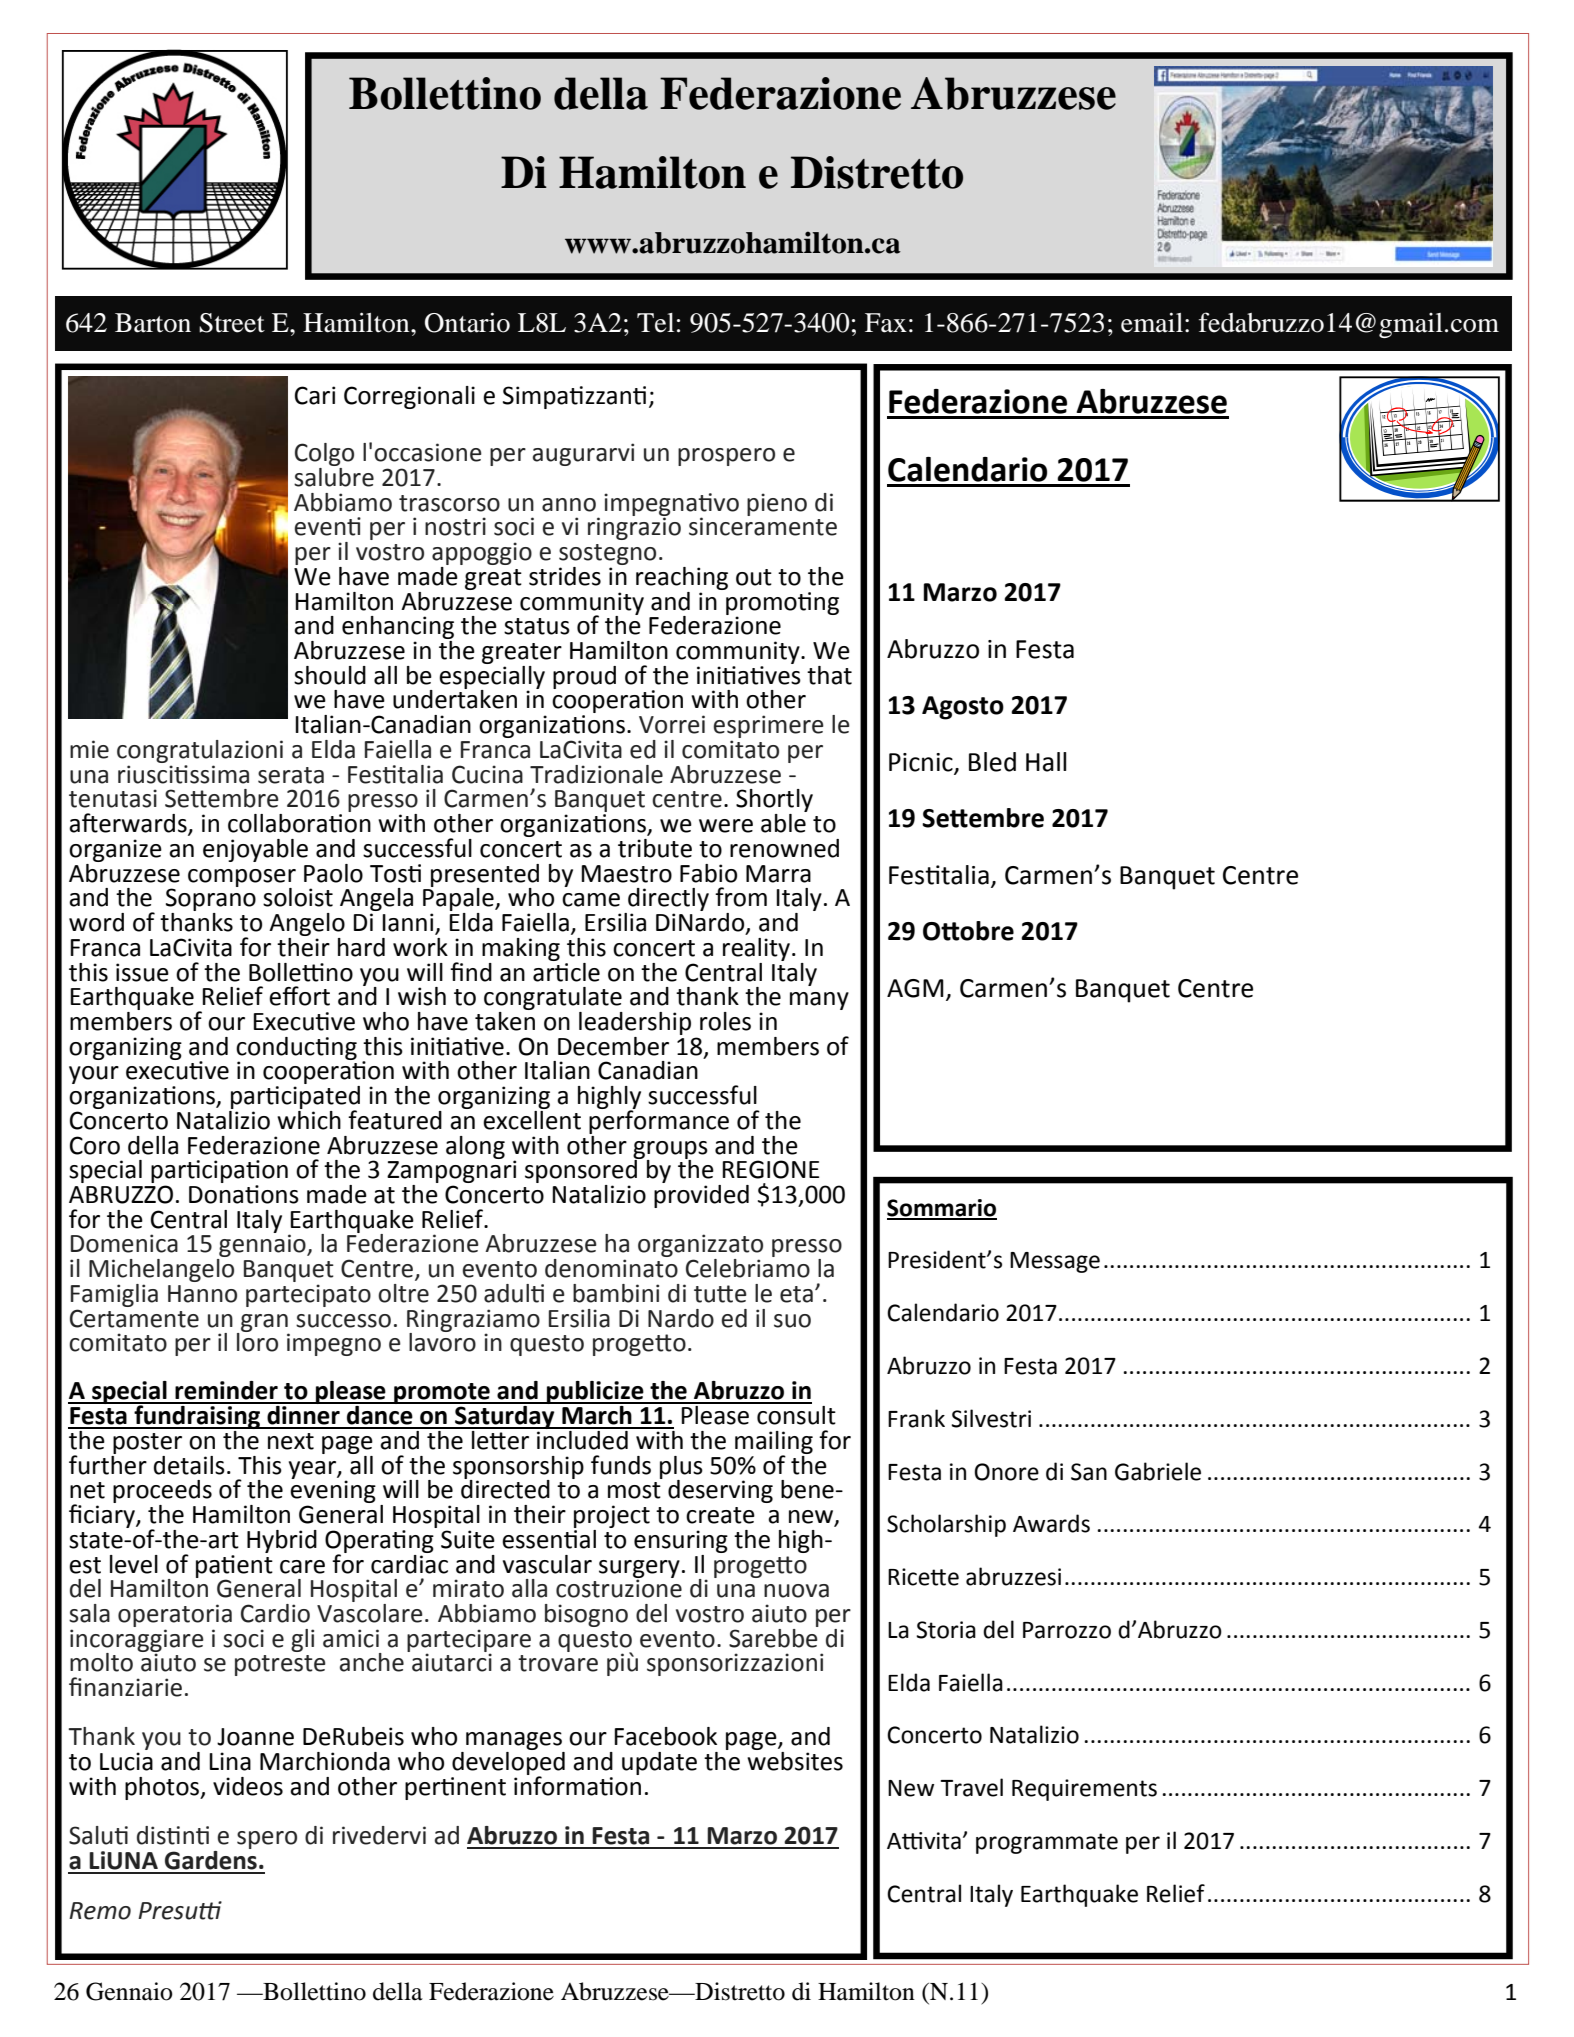 Image resolution: width=1574 pixels, height=2037 pixels. Describe the element at coordinates (330, 675) in the screenshot. I see `should` at that location.
